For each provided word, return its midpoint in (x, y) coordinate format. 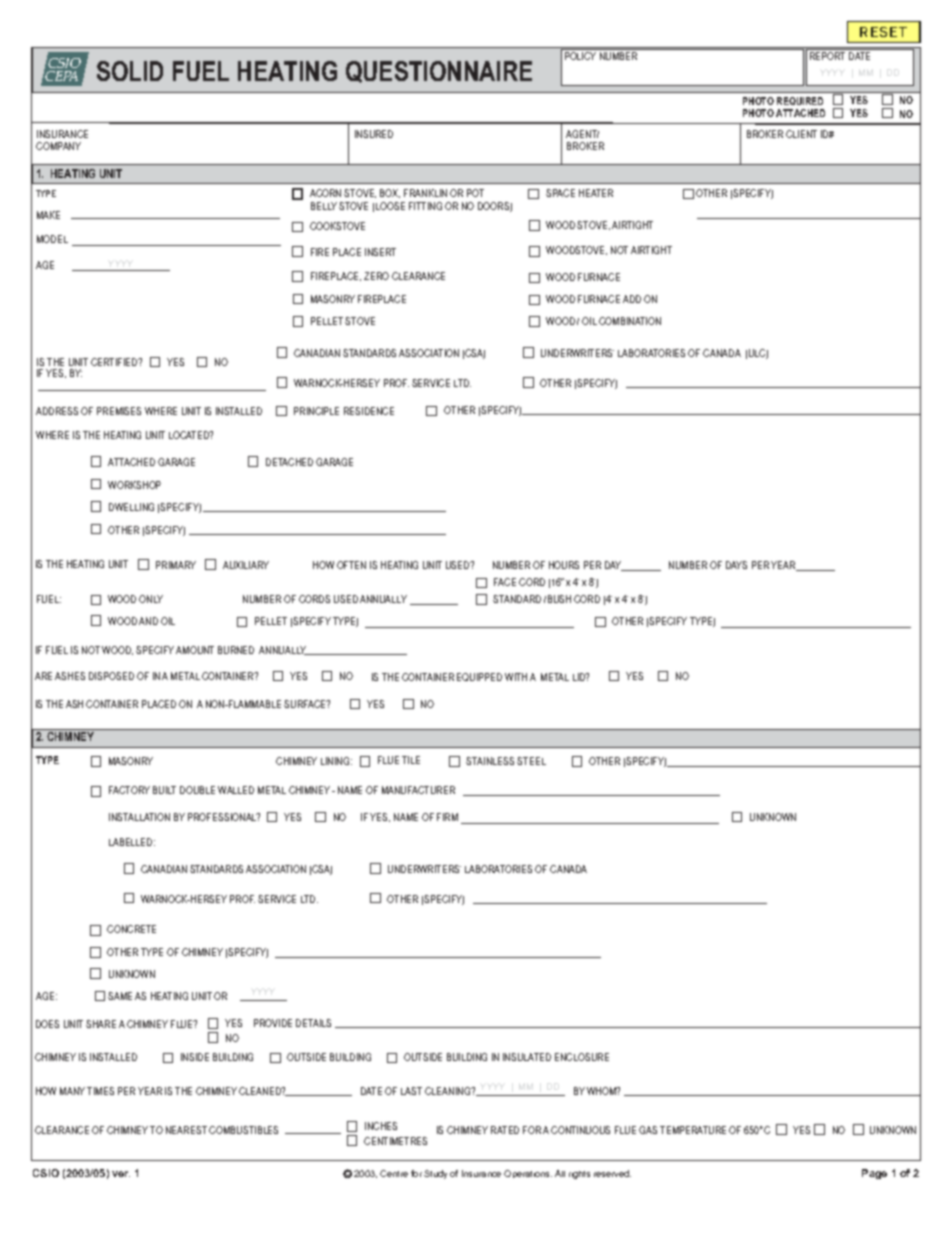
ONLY (151, 599)
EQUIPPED (479, 677)
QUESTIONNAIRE (439, 72)
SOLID (130, 71)
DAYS (736, 565)
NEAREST (186, 1130)
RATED (505, 1130)
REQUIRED (800, 101)
